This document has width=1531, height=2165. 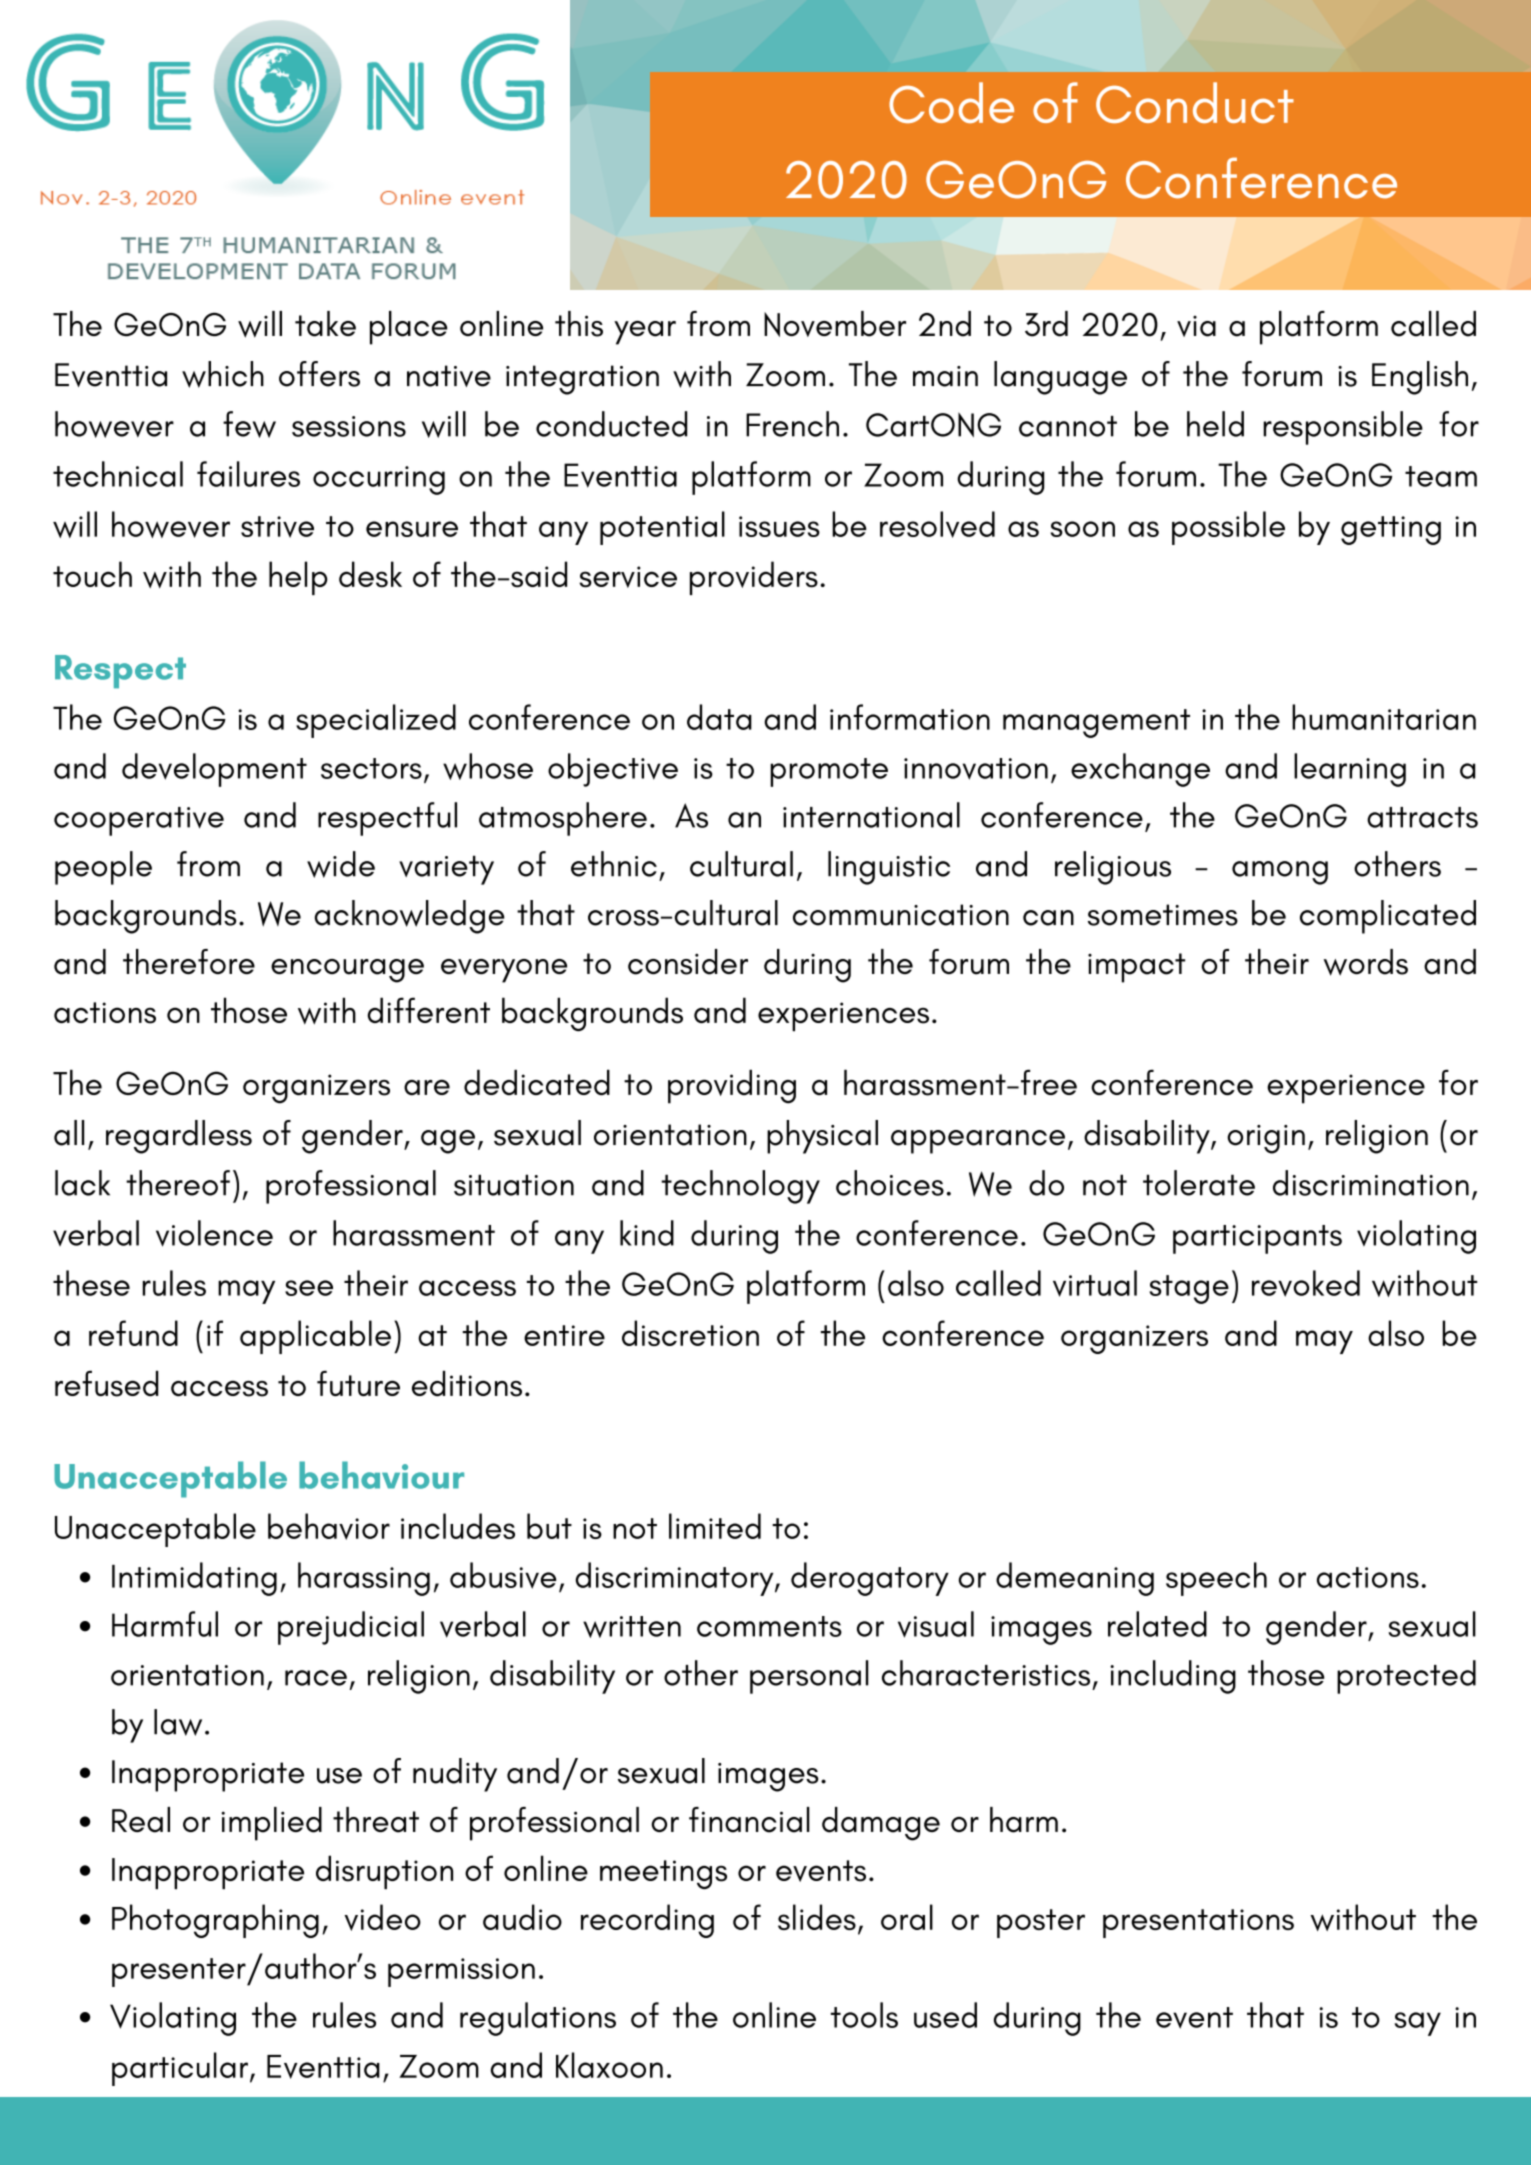 What do you see at coordinates (1228, 528) in the document?
I see `possible` at bounding box center [1228, 528].
